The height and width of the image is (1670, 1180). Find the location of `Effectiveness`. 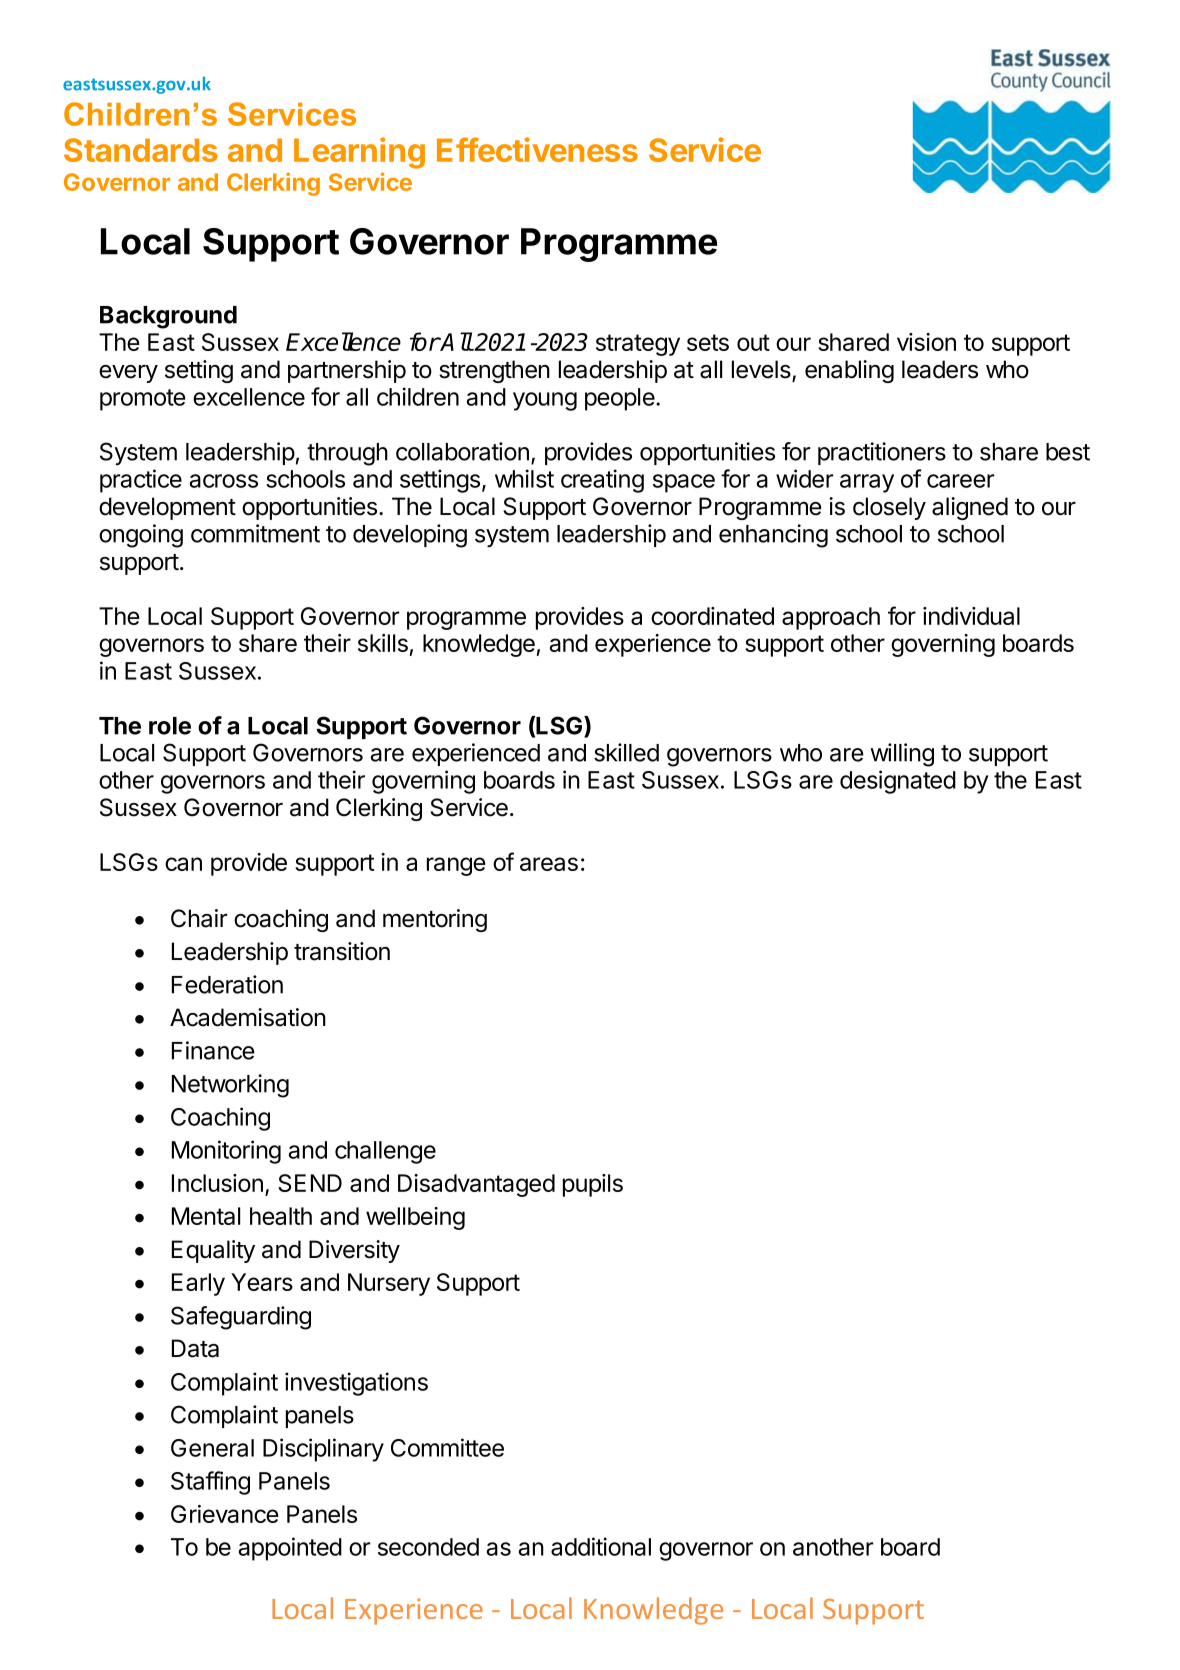

Effectiveness is located at coordinates (537, 149).
